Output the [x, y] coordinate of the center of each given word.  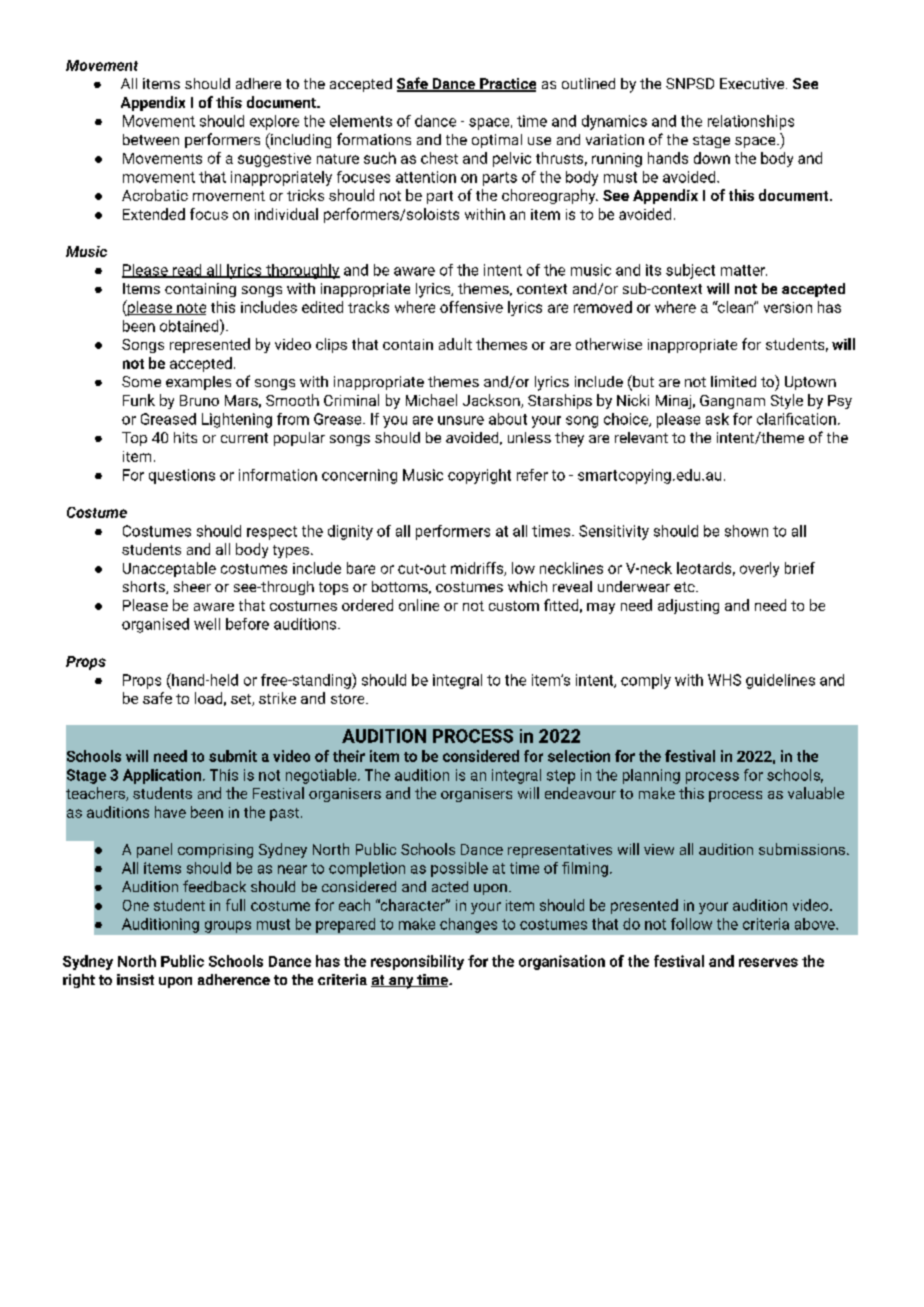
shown [746, 531]
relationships [751, 122]
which [527, 586]
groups [228, 927]
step [561, 777]
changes [468, 925]
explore [274, 122]
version [788, 307]
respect [272, 533]
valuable [816, 793]
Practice [507, 85]
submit [233, 756]
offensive [471, 307]
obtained [190, 325]
